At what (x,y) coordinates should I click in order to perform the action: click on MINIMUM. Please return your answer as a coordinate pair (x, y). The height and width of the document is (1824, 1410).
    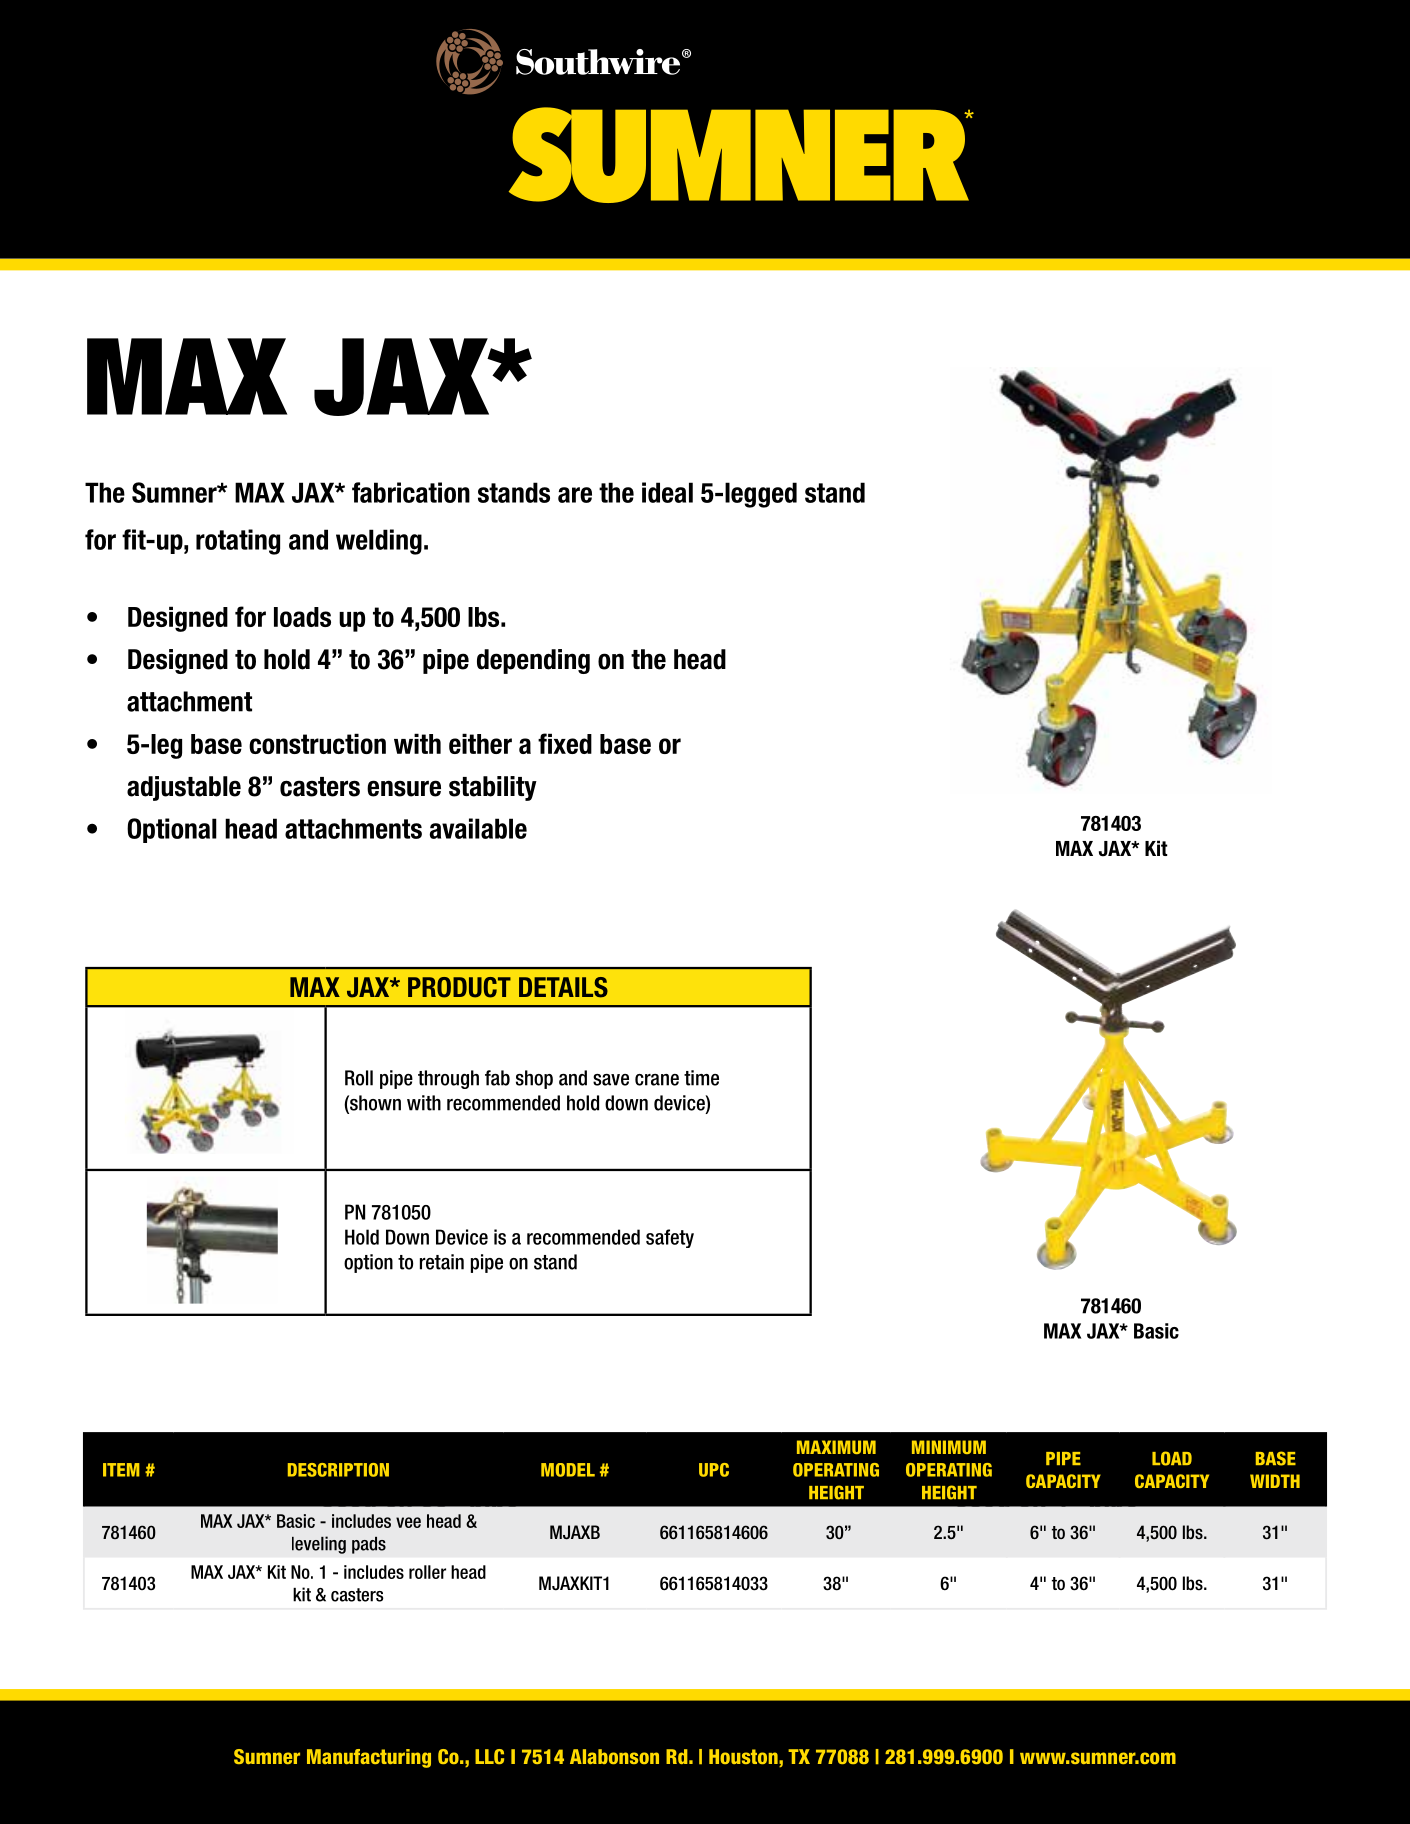
    Looking at the image, I should click on (949, 1447).
